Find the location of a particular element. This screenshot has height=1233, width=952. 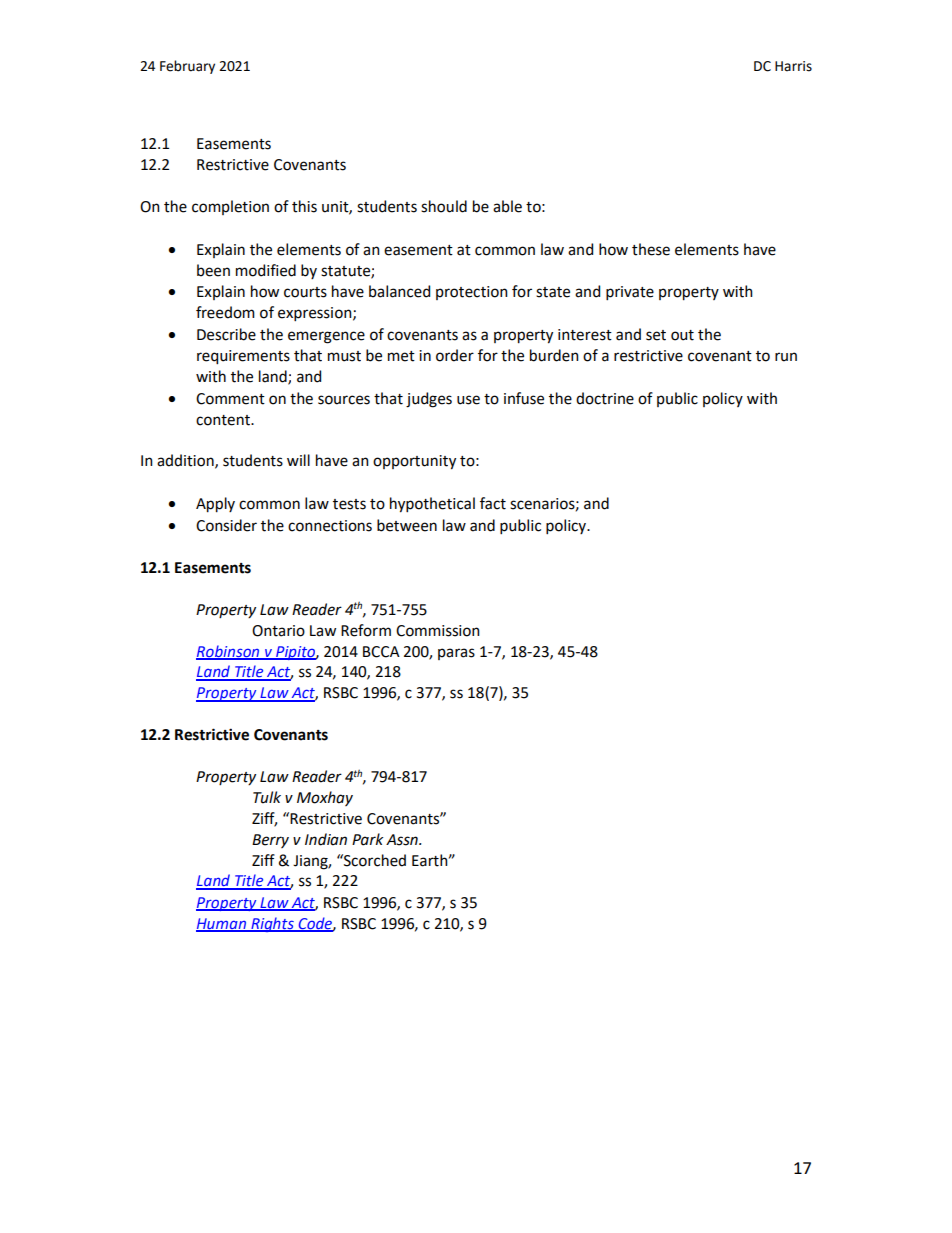

Assn is located at coordinates (403, 840).
